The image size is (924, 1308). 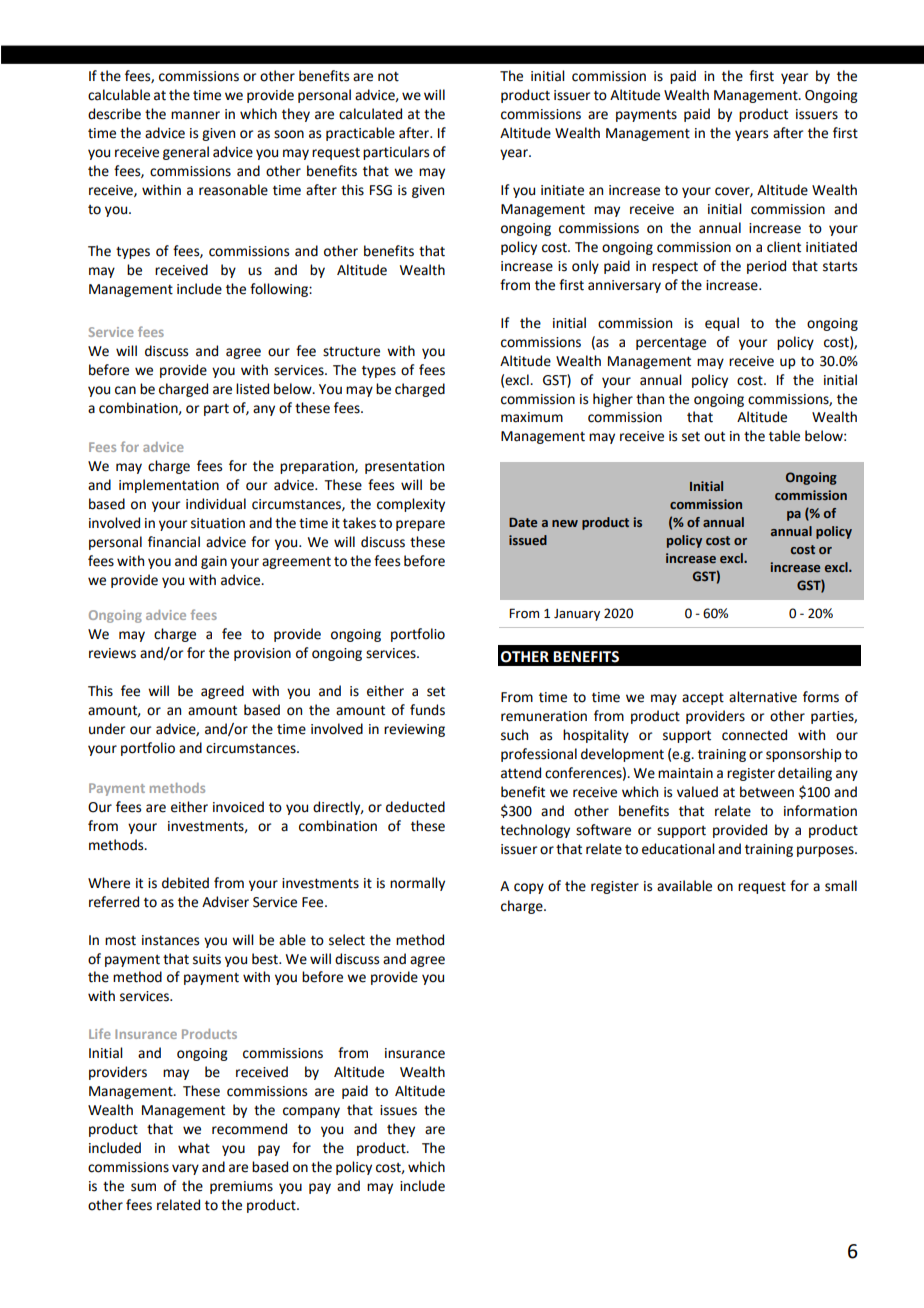 What do you see at coordinates (195, 115) in the screenshot?
I see `manner` at bounding box center [195, 115].
